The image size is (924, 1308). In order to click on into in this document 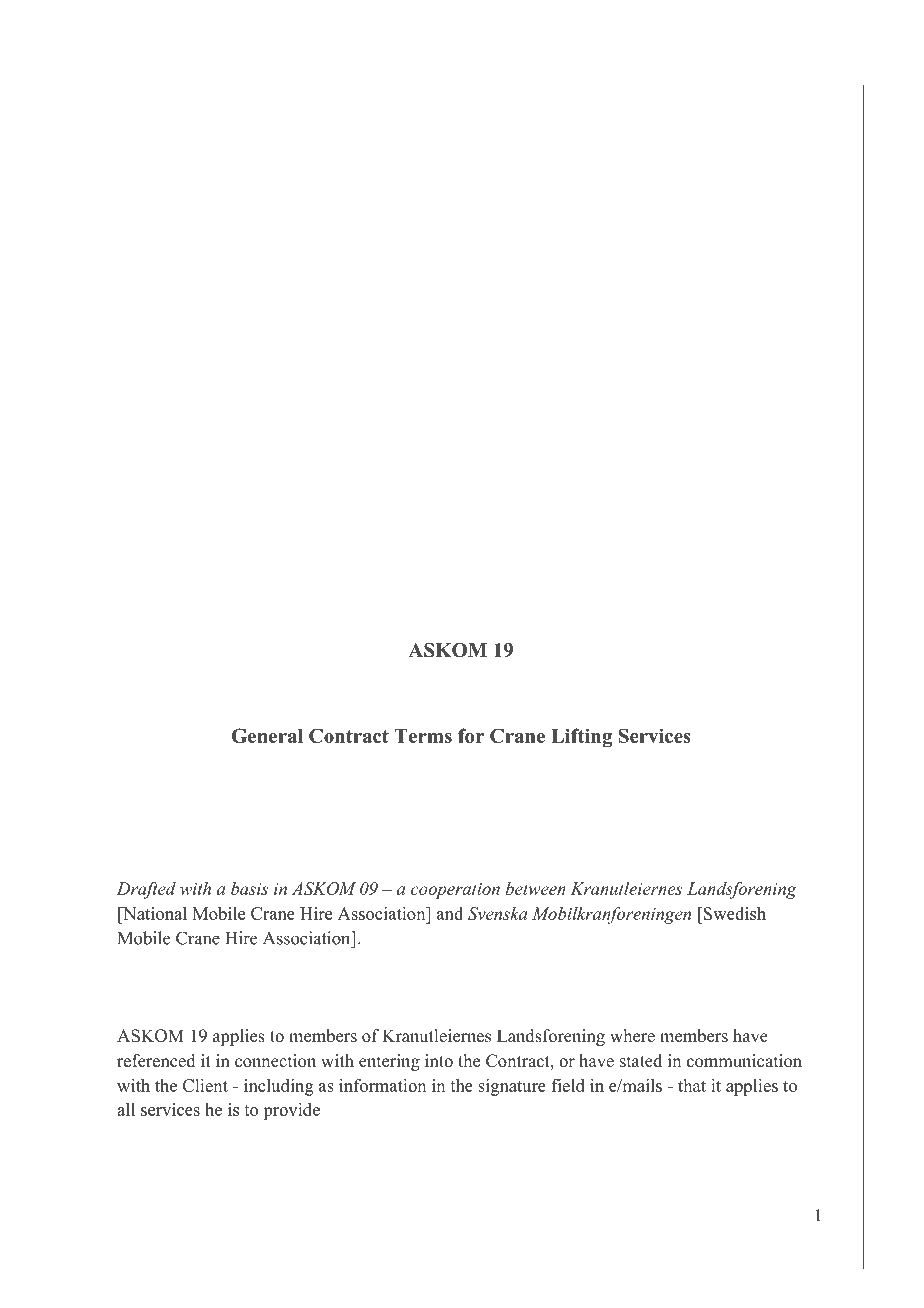, I will do `click(439, 1061)`.
